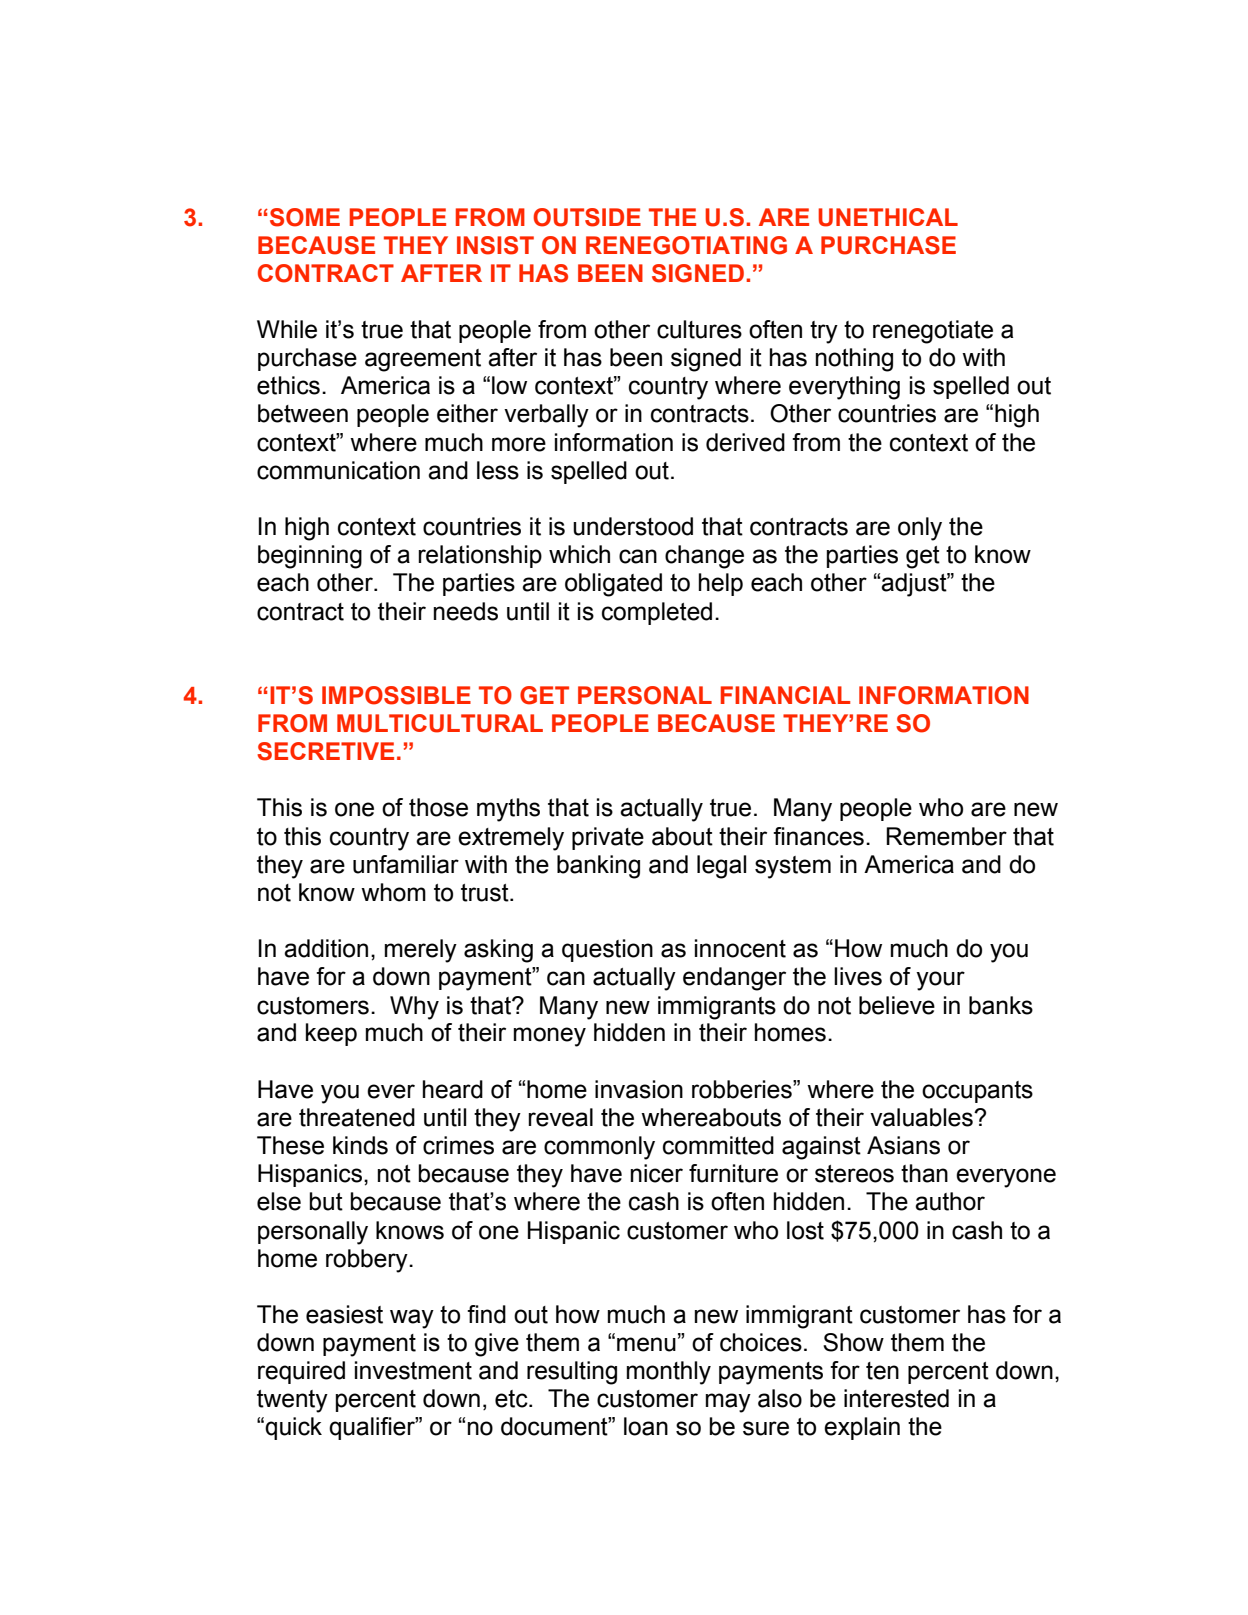 The image size is (1248, 1615). What do you see at coordinates (406, 864) in the page?
I see `unfamiliar` at bounding box center [406, 864].
